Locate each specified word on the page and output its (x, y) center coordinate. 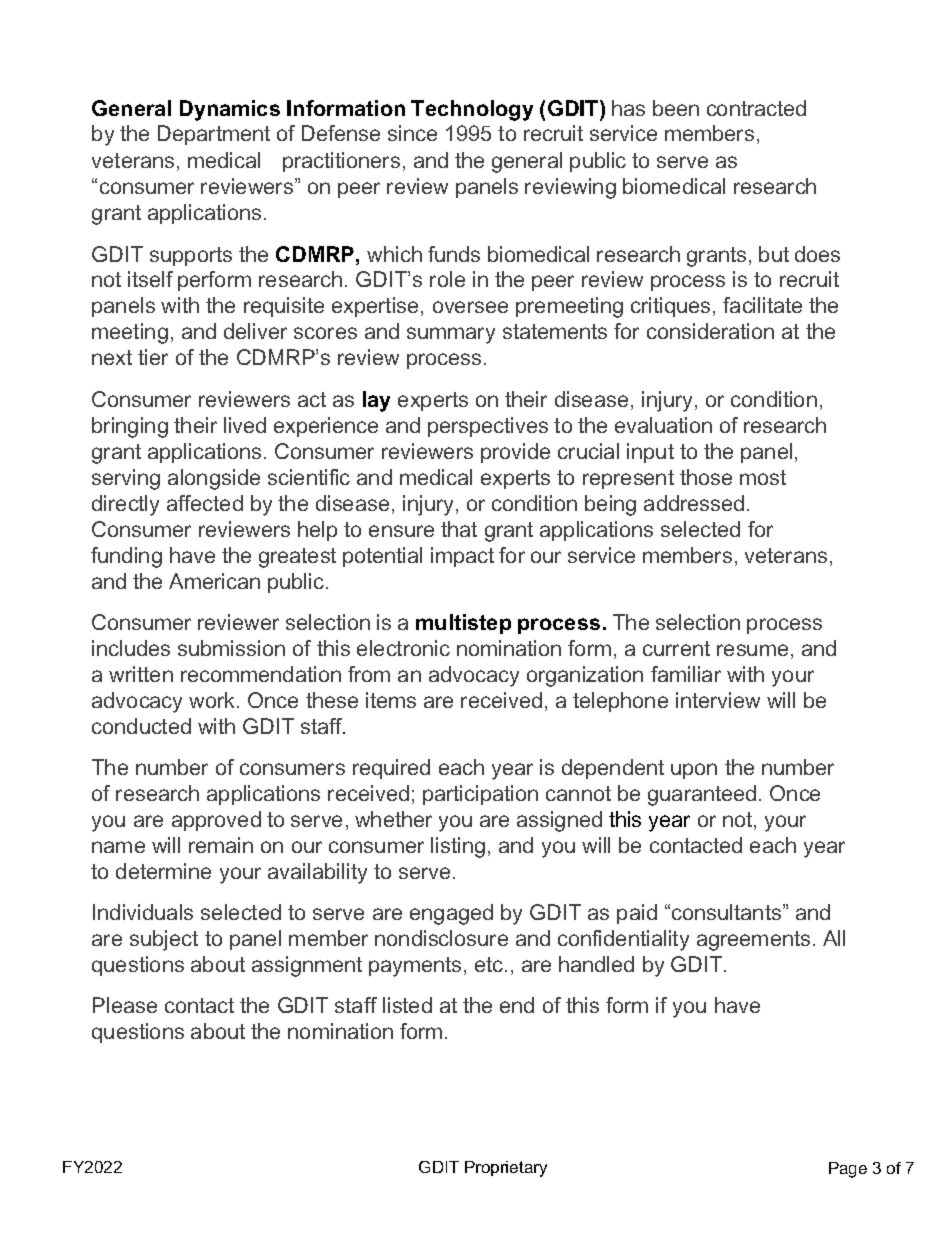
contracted (756, 108)
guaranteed (702, 795)
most (763, 477)
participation (480, 795)
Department (214, 135)
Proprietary (506, 1169)
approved (216, 821)
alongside (214, 479)
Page (848, 1170)
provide (515, 453)
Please (125, 1005)
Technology (472, 110)
